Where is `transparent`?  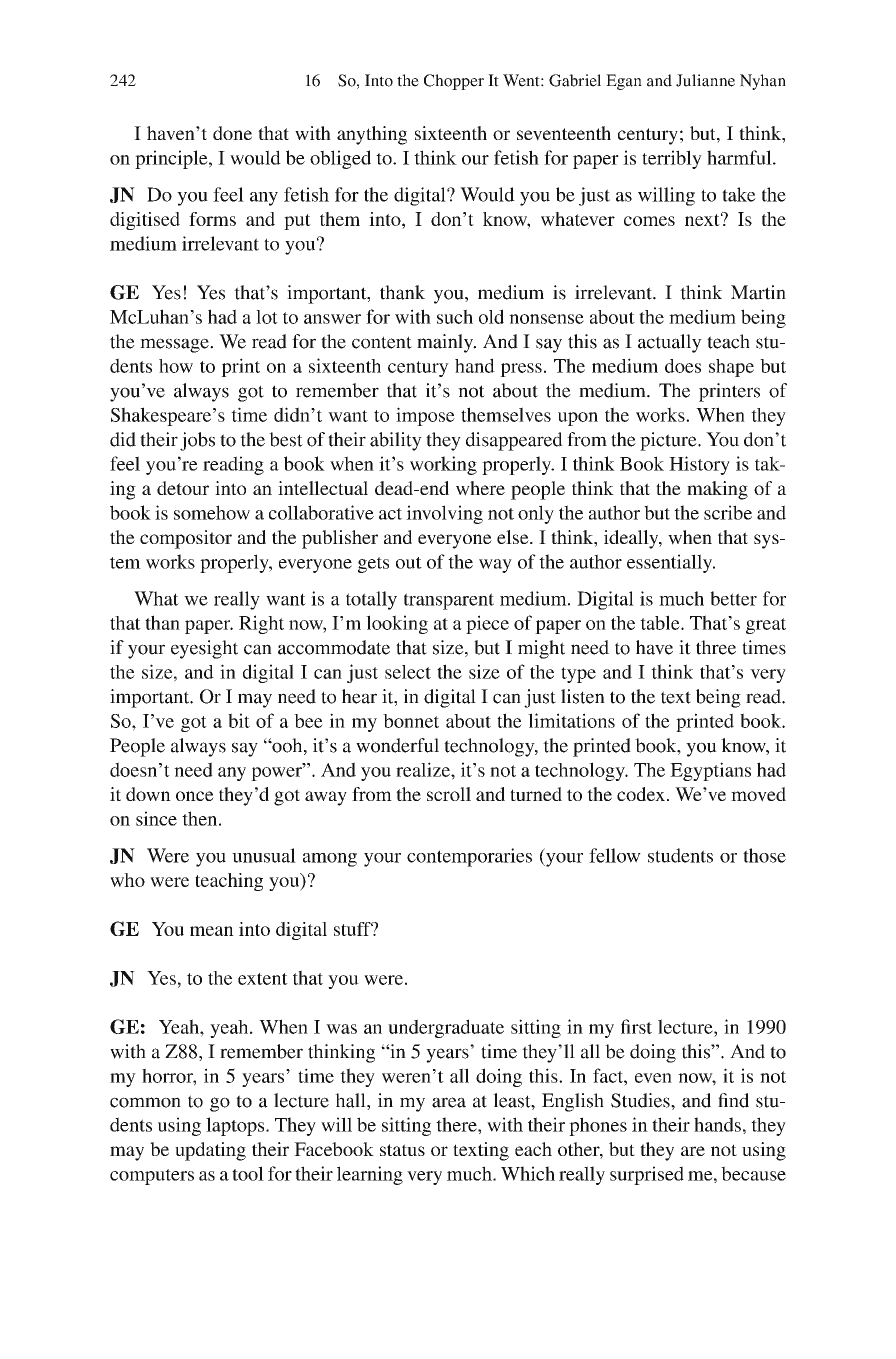 transparent is located at coordinates (449, 601).
